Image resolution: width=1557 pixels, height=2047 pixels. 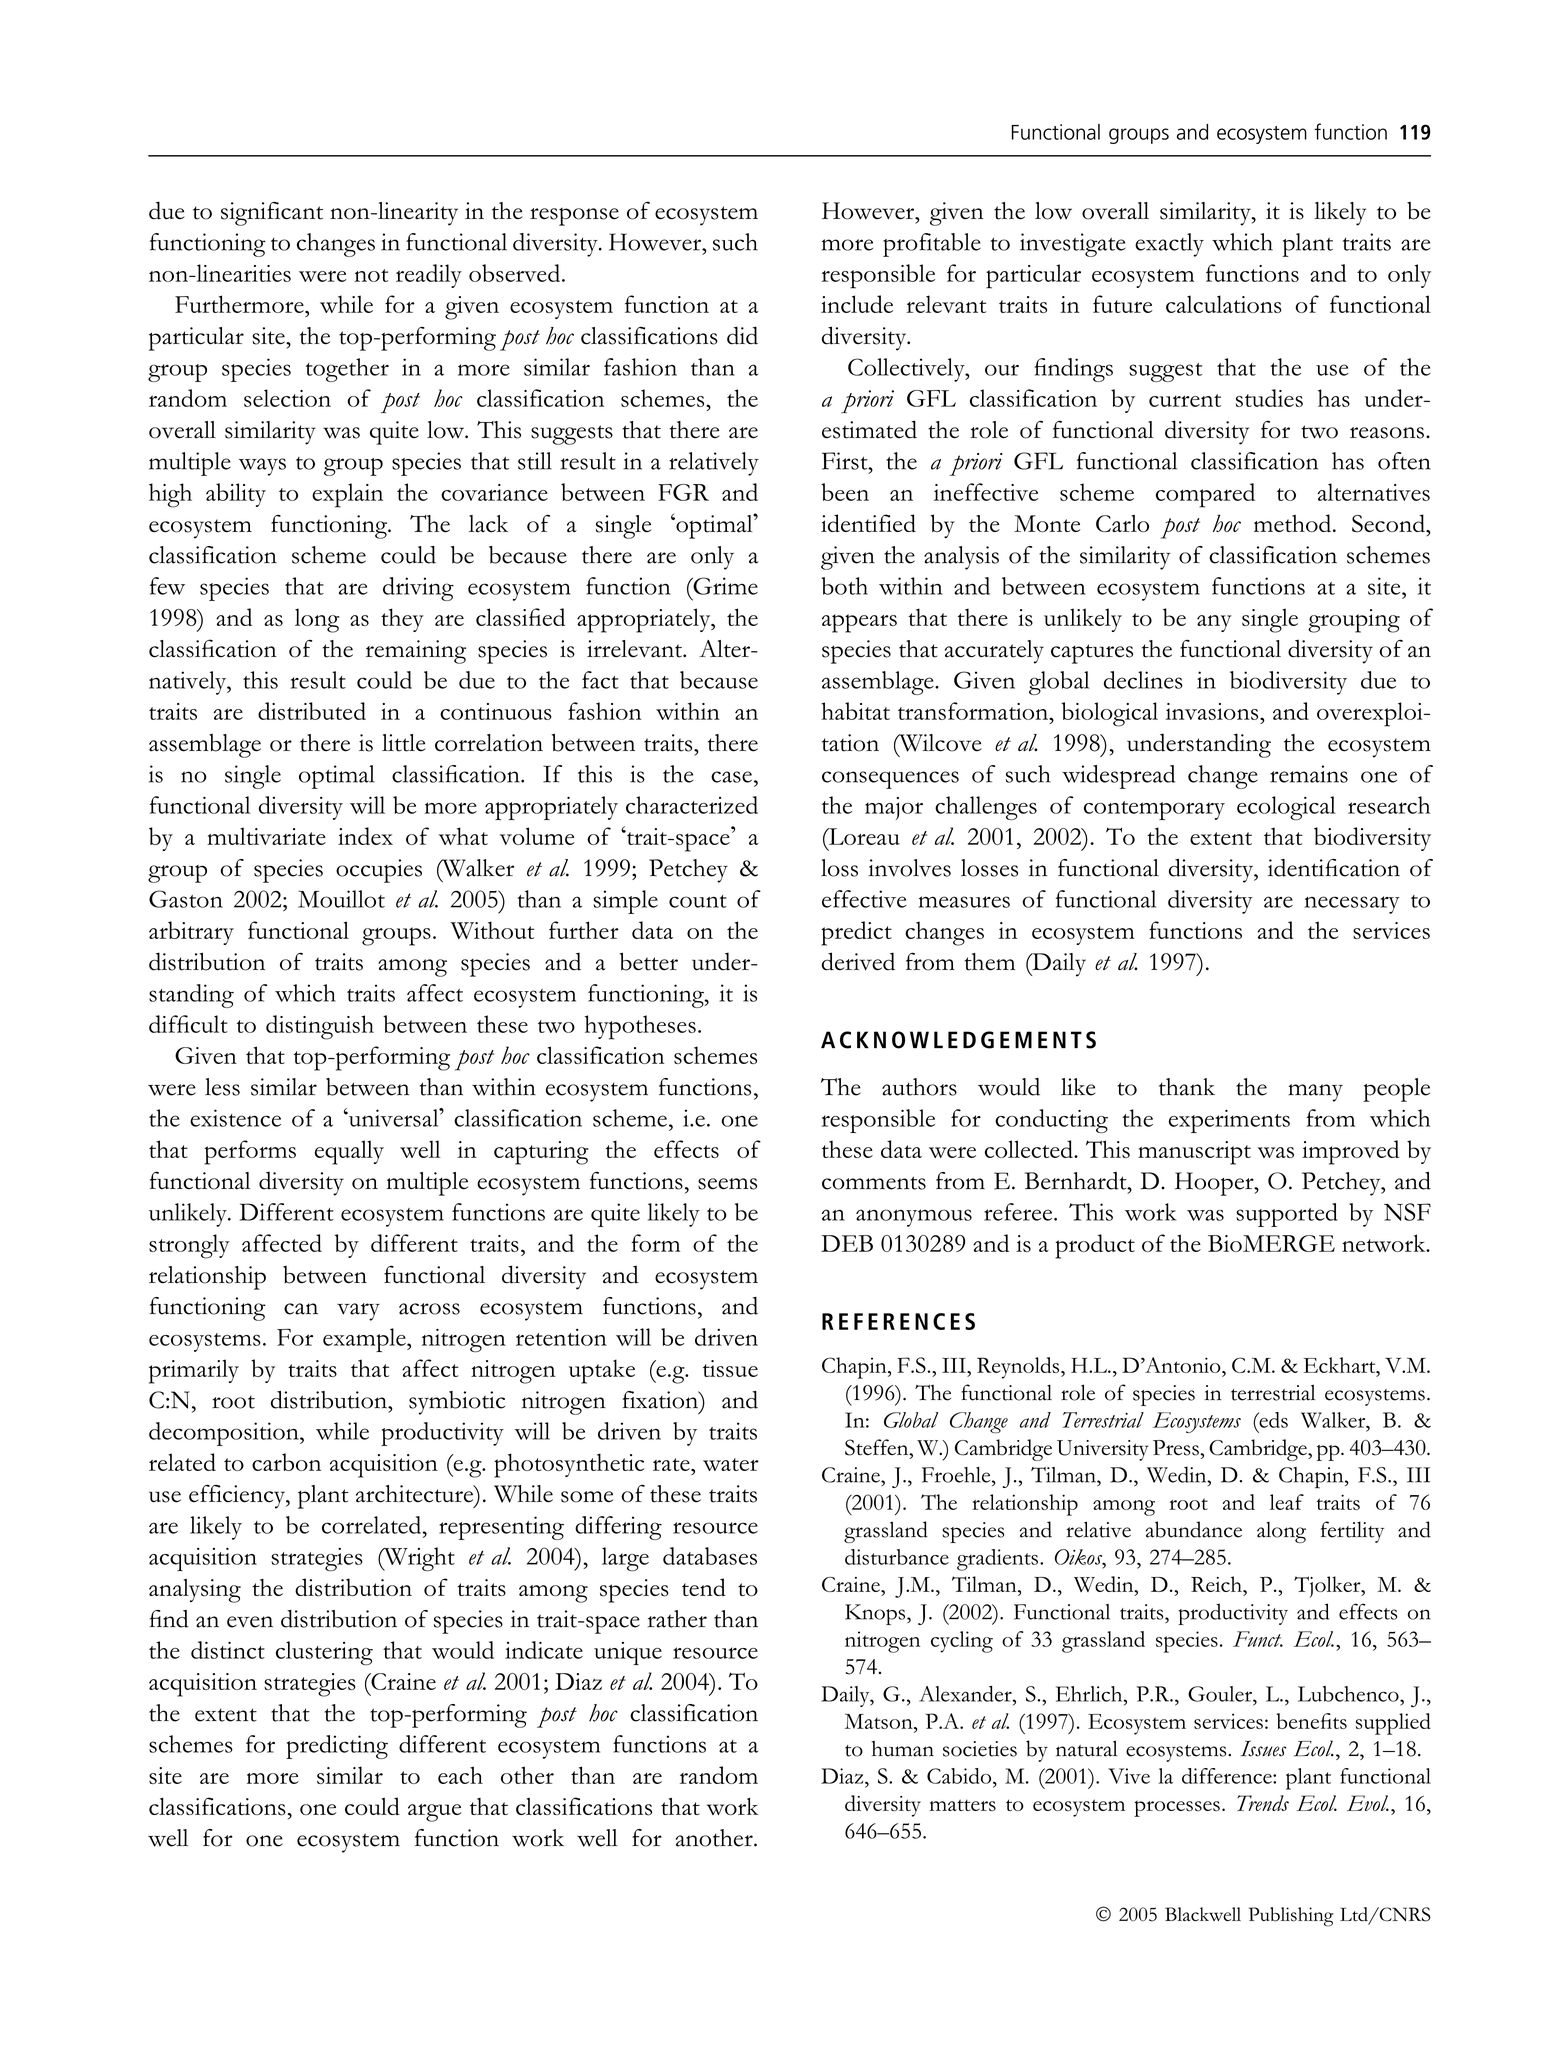 I want to click on calculations, so click(x=1224, y=304).
